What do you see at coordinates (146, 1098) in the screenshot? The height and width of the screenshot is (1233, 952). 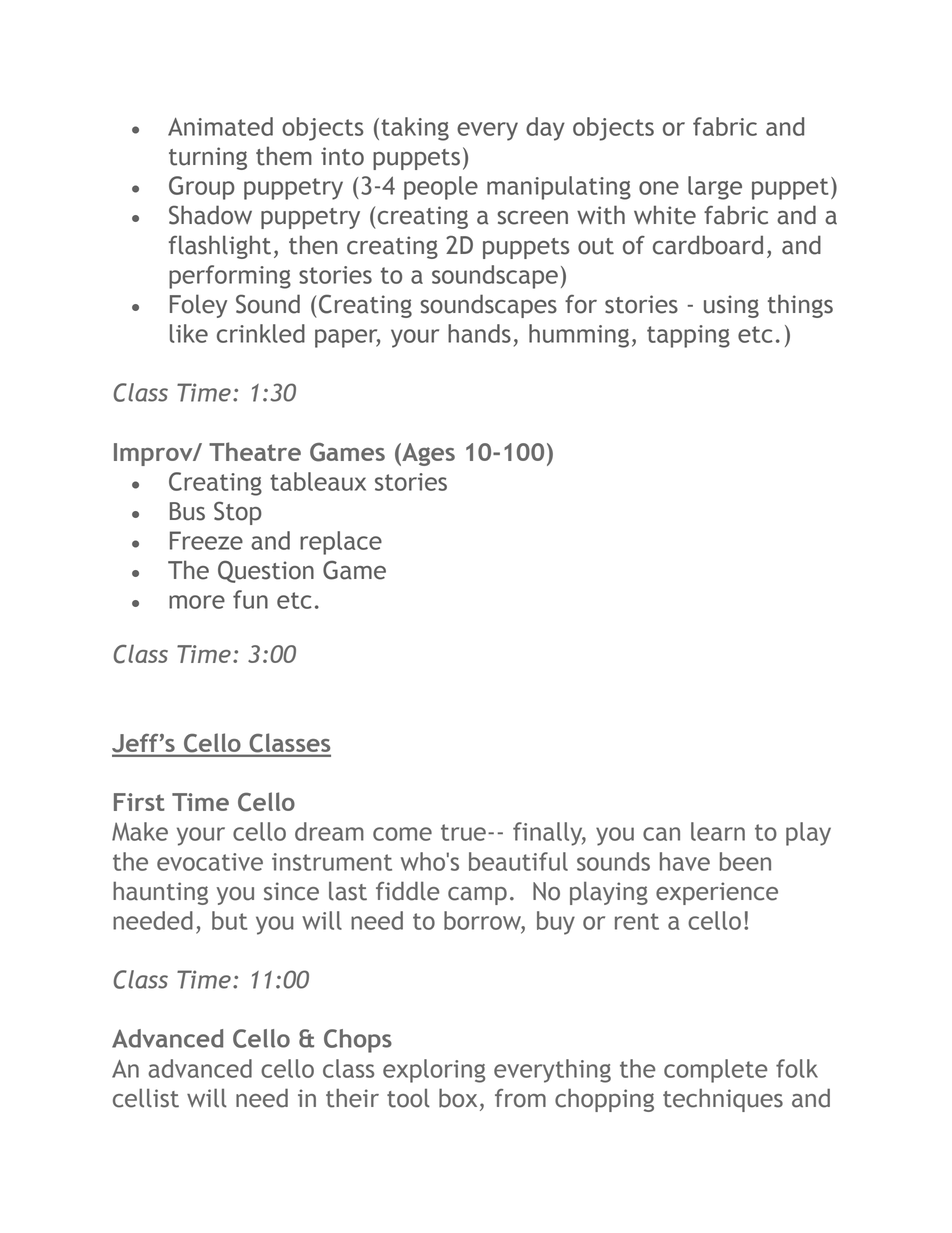 I see `cellist` at bounding box center [146, 1098].
